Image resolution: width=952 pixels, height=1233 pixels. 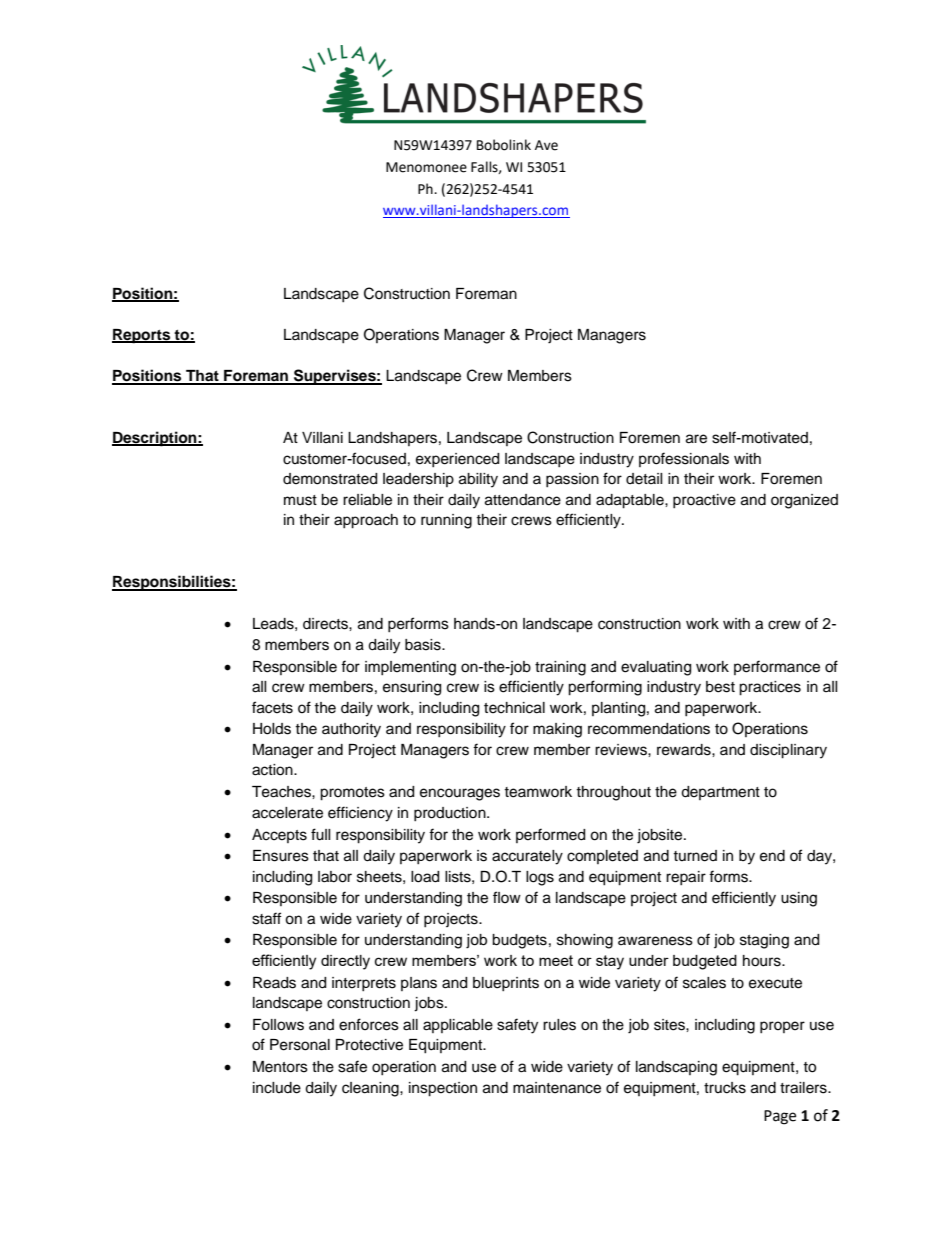 I want to click on Reports, so click(x=142, y=336).
